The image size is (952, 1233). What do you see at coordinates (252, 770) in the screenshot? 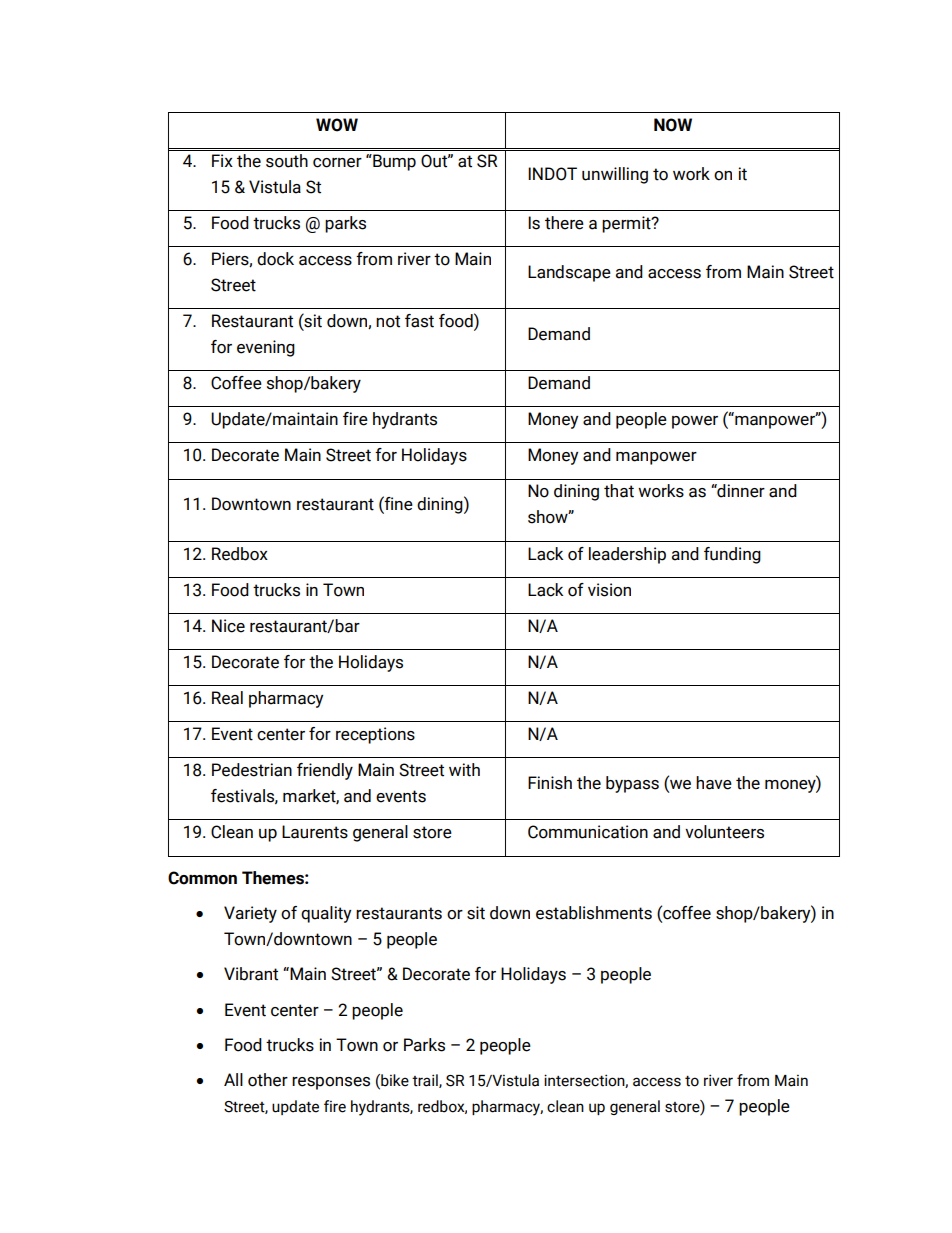
I see `Pedestrian` at bounding box center [252, 770].
